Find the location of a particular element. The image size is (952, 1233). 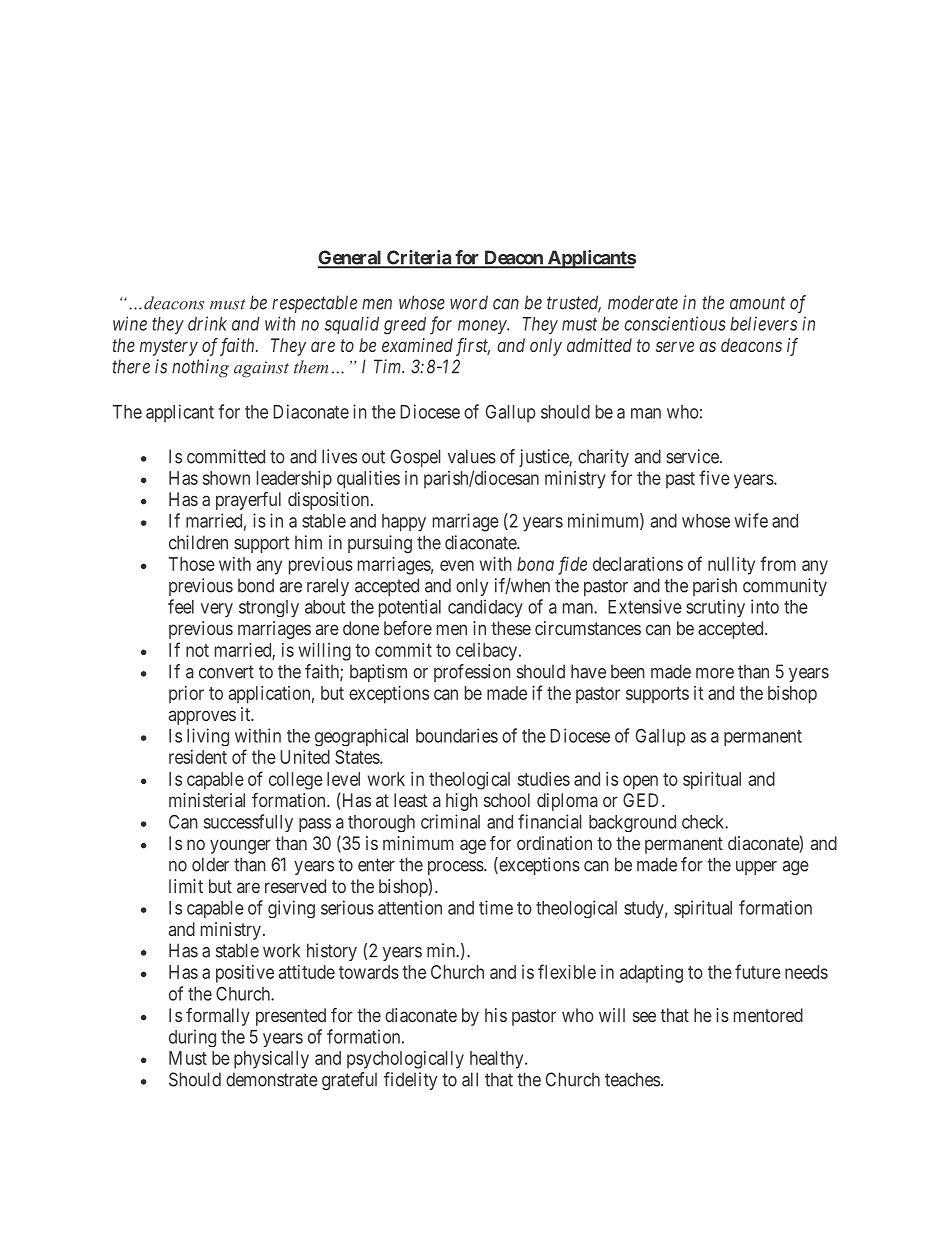

wife is located at coordinates (751, 520).
